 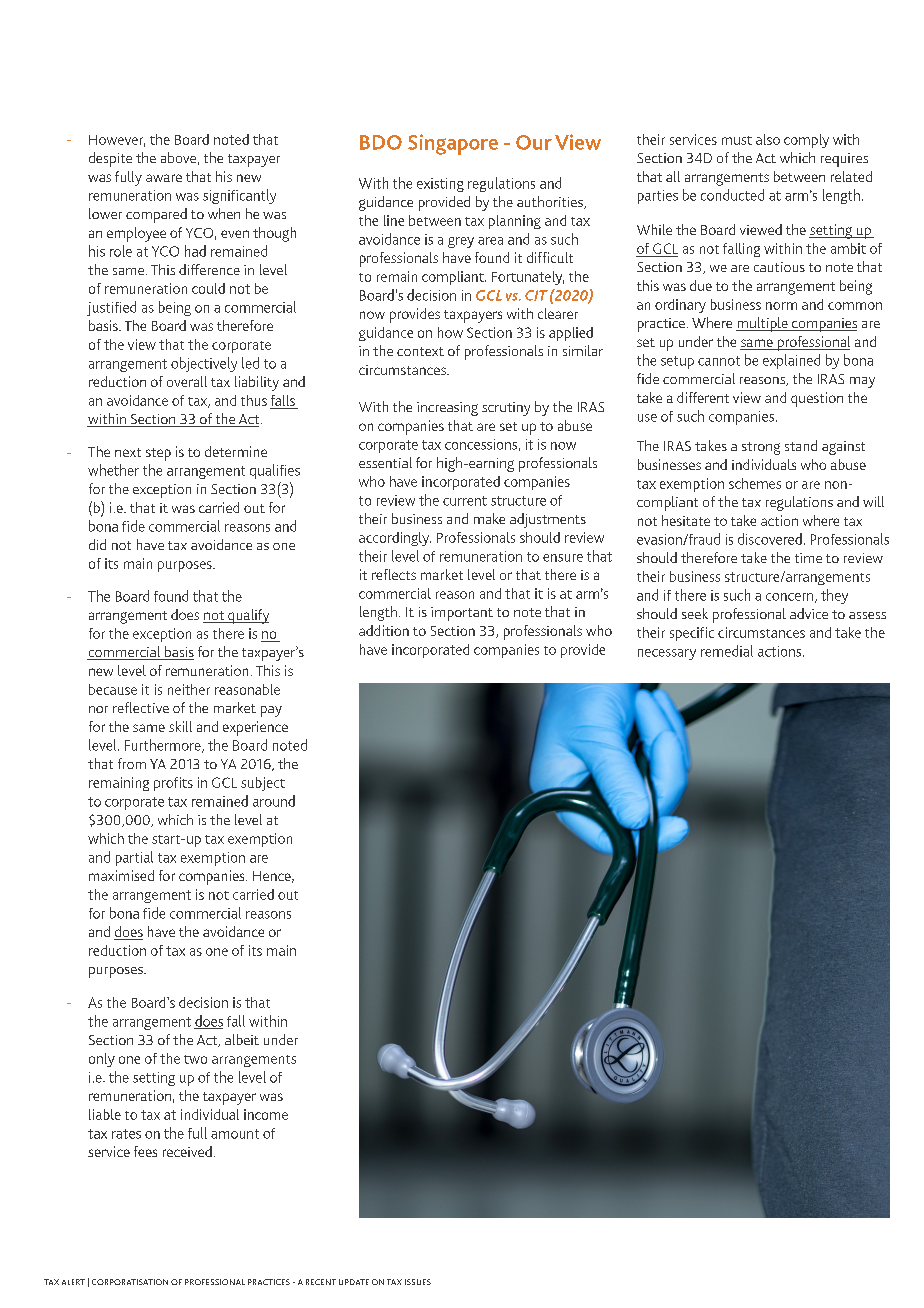 I want to click on strong, so click(x=761, y=448).
